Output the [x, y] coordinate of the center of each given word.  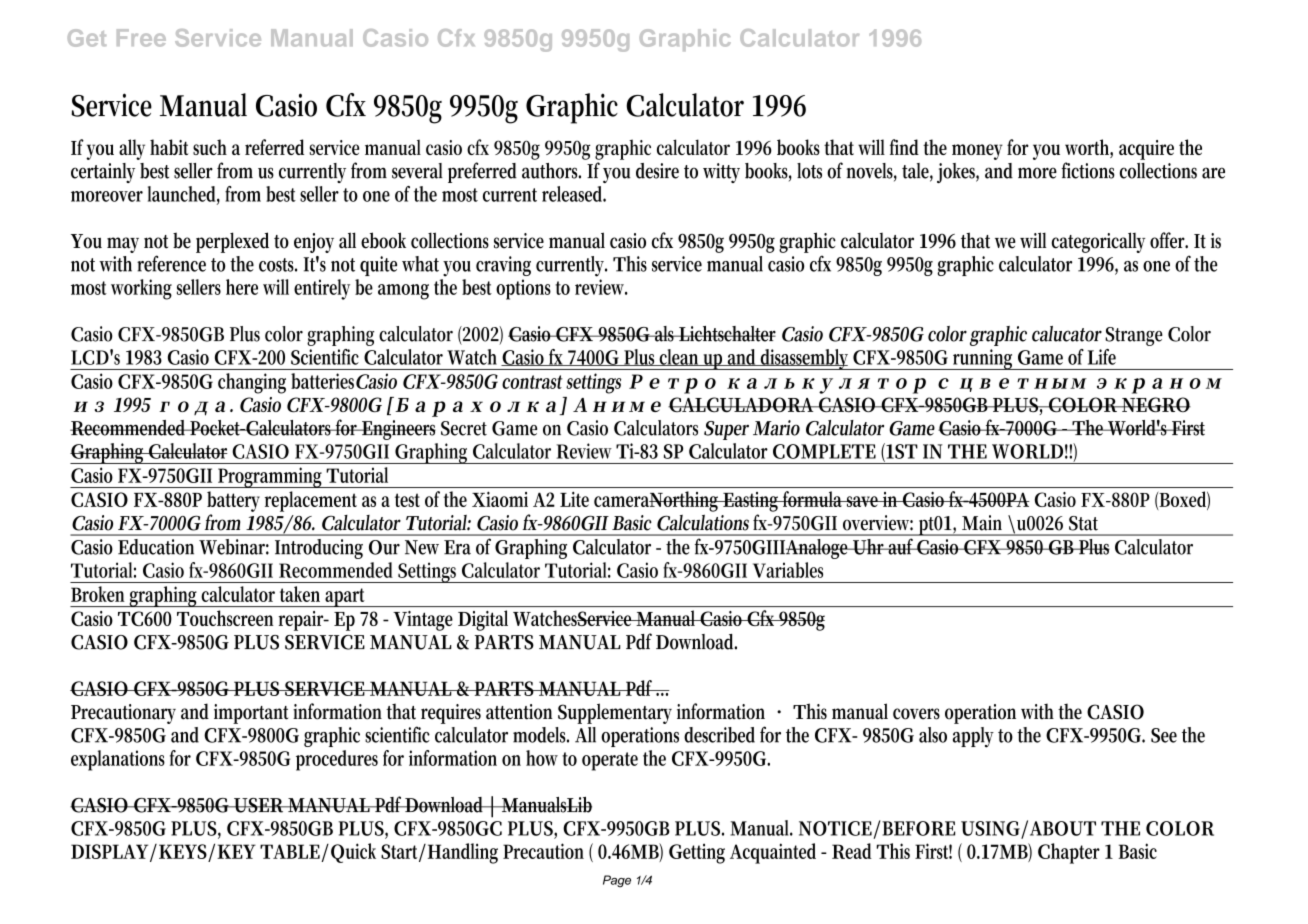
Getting [697, 853]
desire [657, 171]
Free [141, 38]
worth [1089, 148]
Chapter [1069, 853]
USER [259, 805]
